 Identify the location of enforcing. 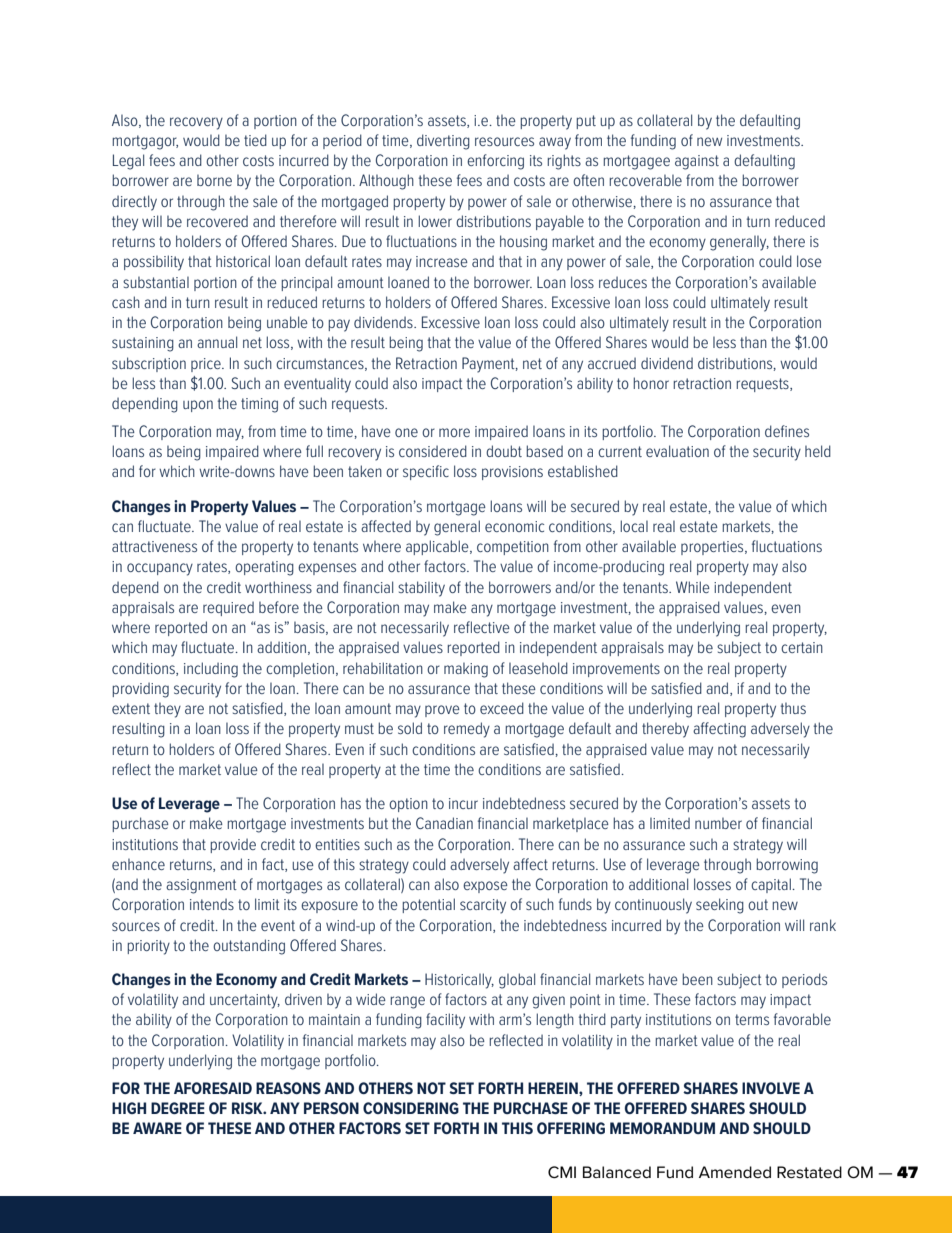
(495, 162).
